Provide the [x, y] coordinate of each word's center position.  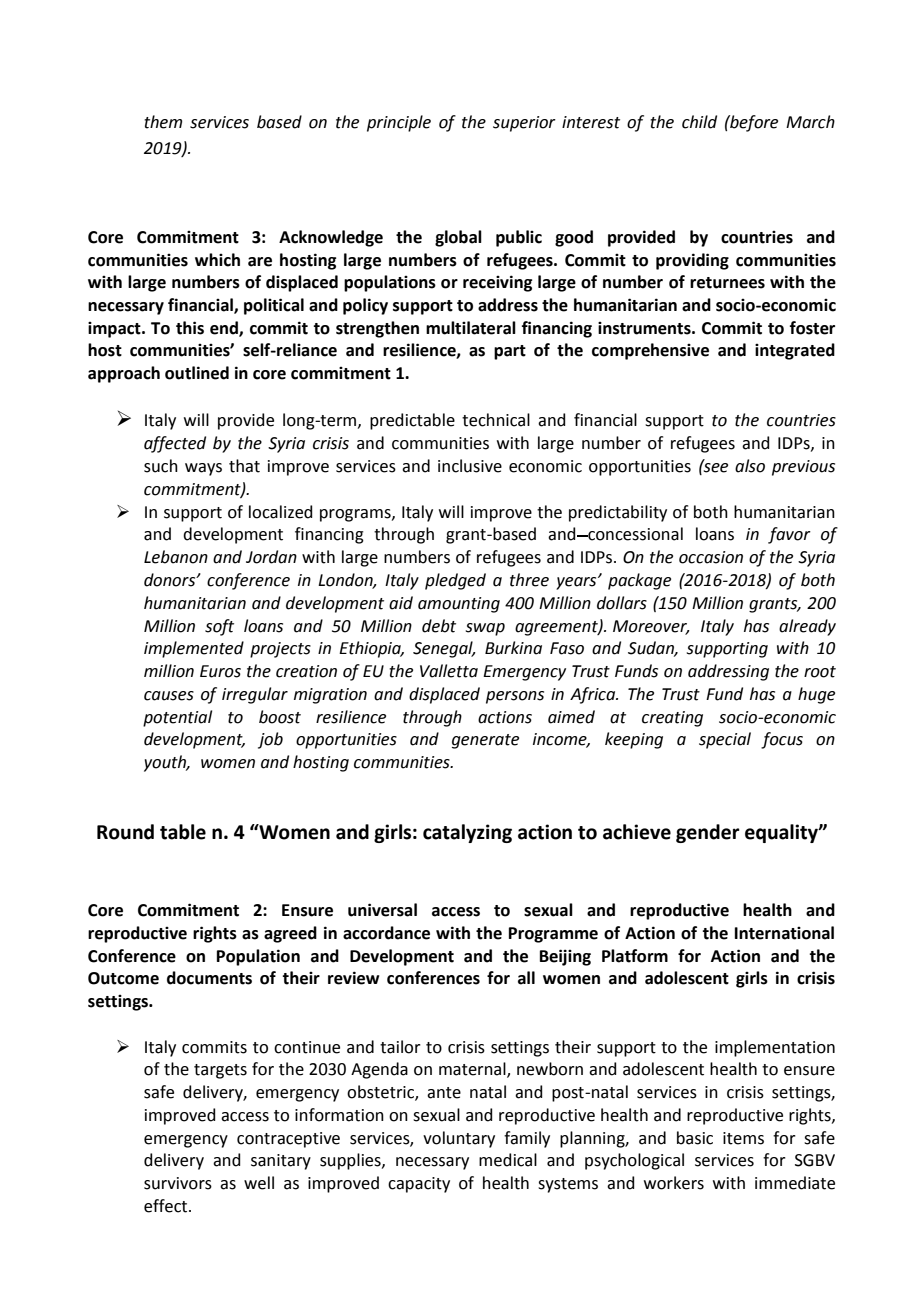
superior [524, 124]
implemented [194, 649]
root [820, 672]
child [699, 122]
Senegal [444, 649]
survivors [178, 1183]
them [163, 122]
